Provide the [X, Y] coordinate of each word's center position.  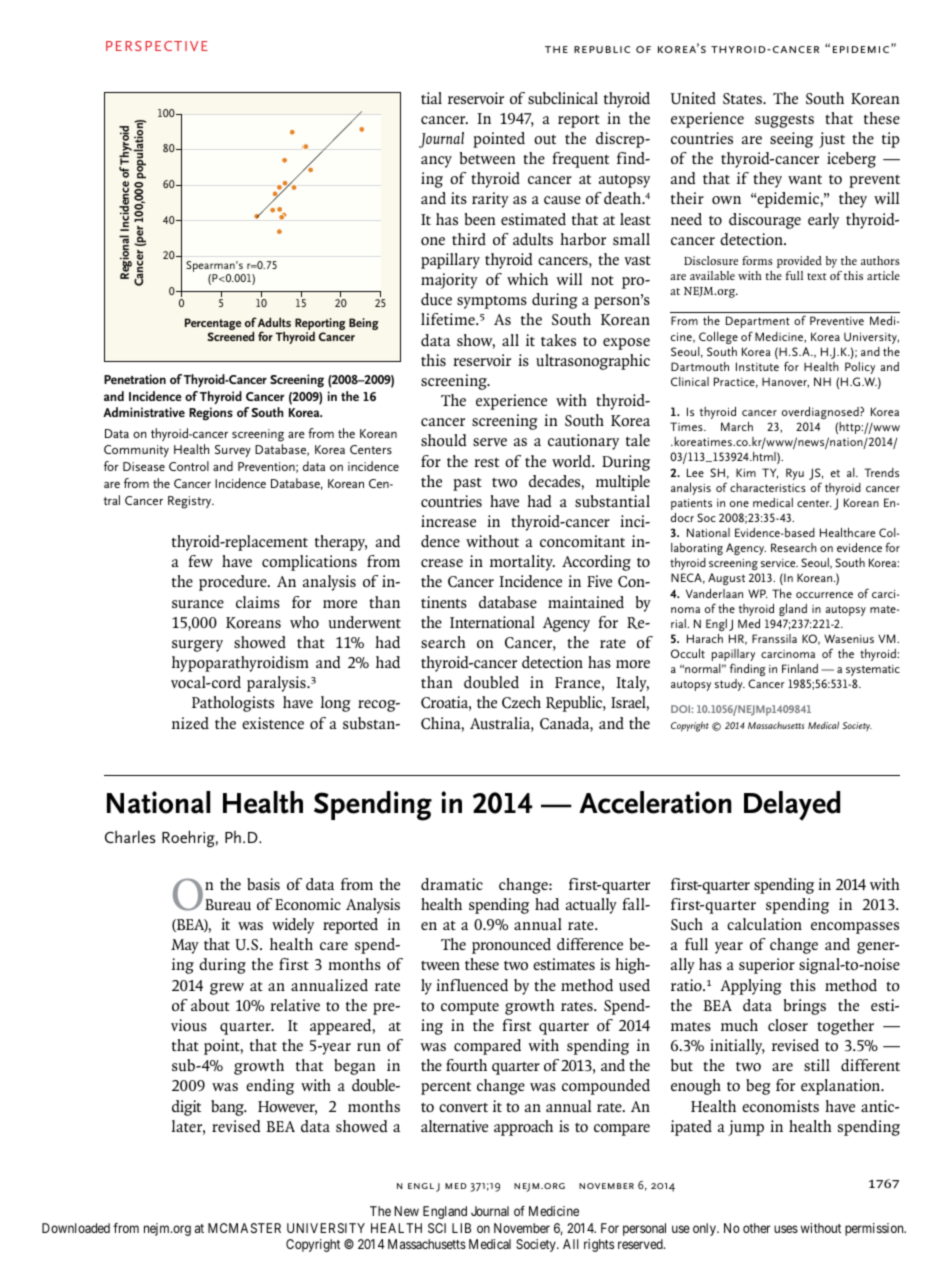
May [185, 946]
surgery [197, 646]
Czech [521, 702]
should [443, 440]
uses [786, 1229]
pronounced [511, 946]
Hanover [785, 382]
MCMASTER [244, 1228]
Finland [800, 668]
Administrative [144, 412]
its [459, 198]
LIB [461, 1228]
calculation [764, 924]
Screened [231, 336]
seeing [791, 140]
